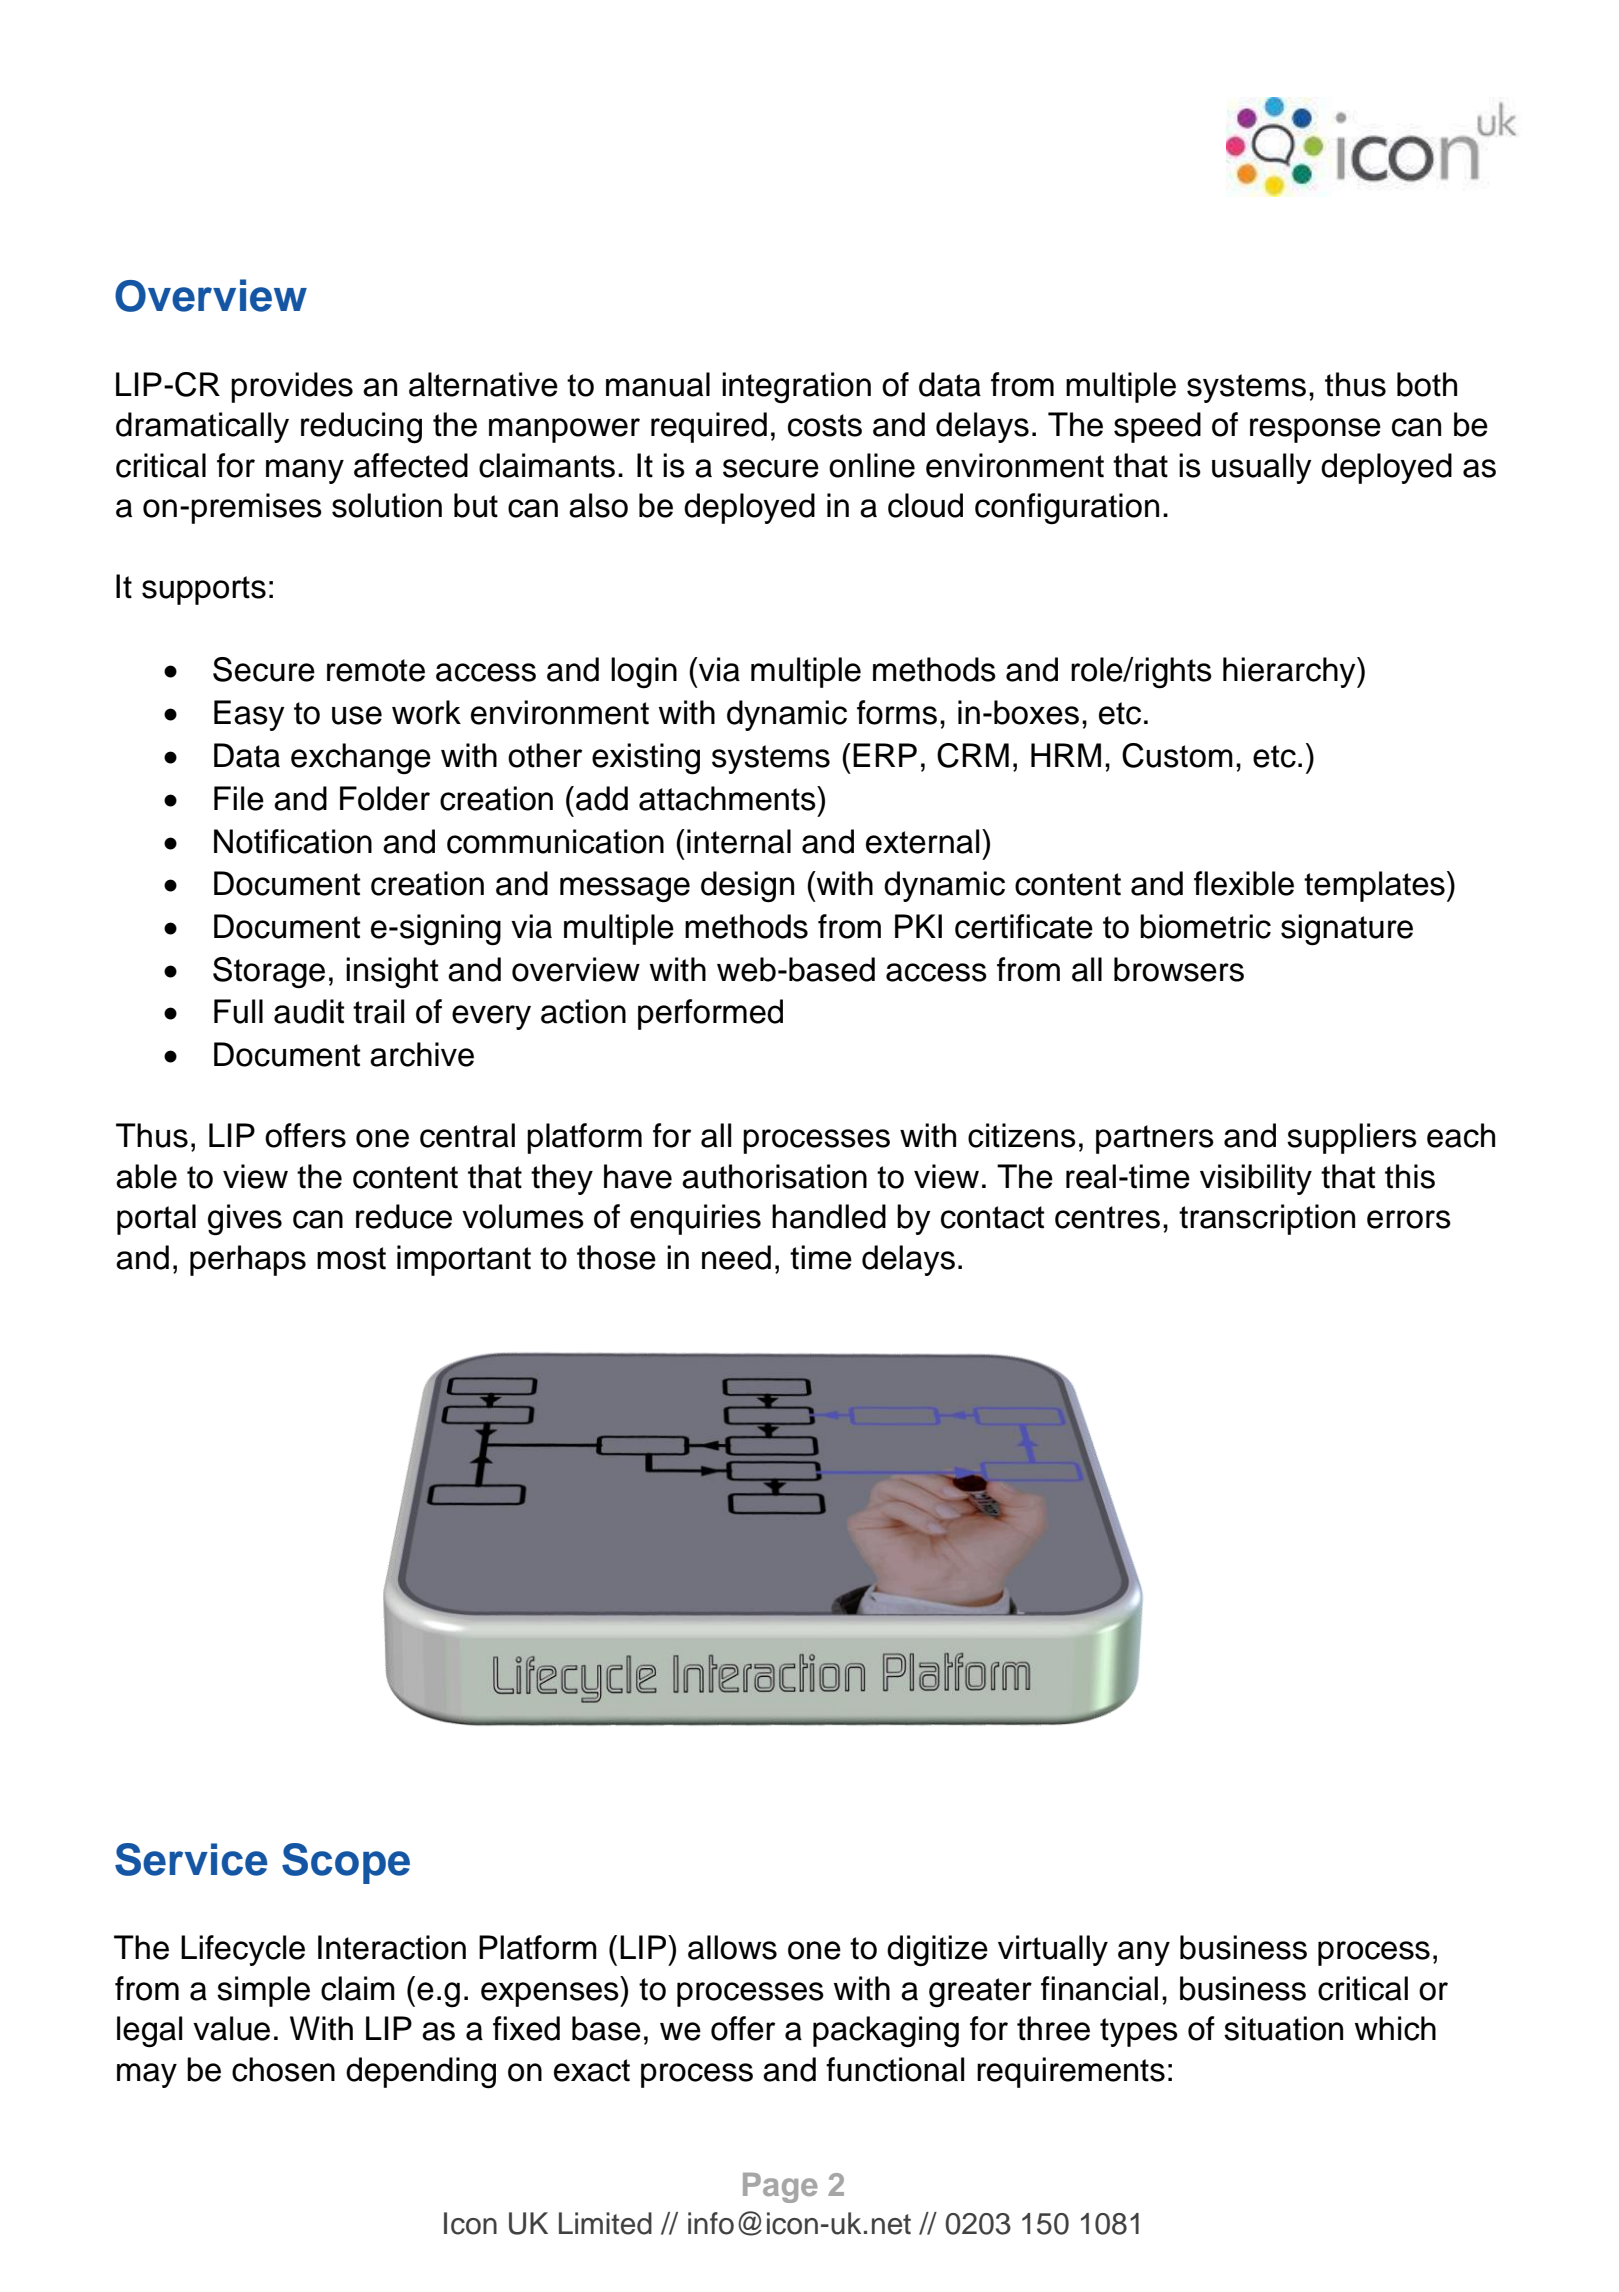  What do you see at coordinates (736, 1257) in the document?
I see `need` at bounding box center [736, 1257].
